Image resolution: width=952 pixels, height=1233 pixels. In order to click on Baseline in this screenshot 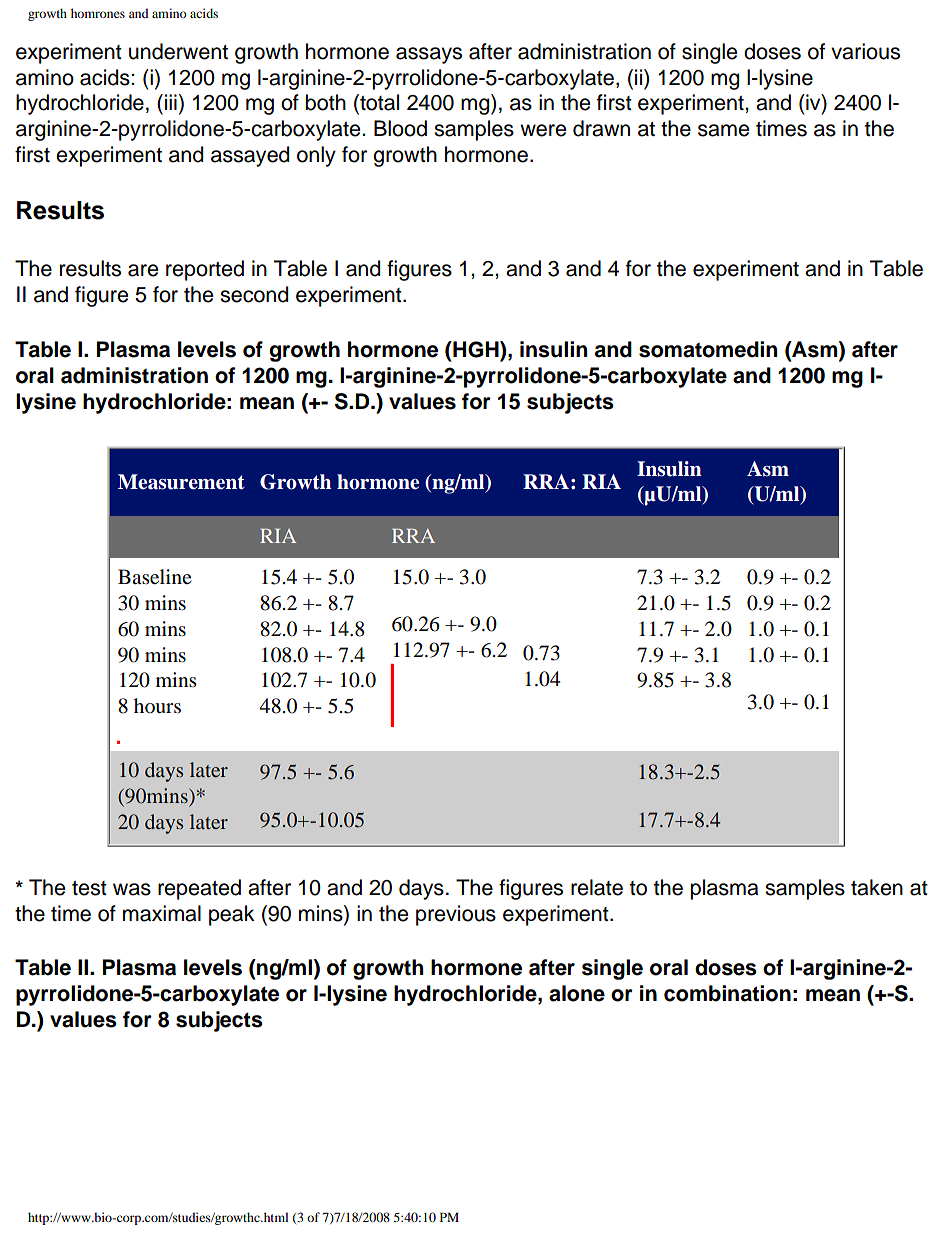, I will do `click(155, 577)`.
